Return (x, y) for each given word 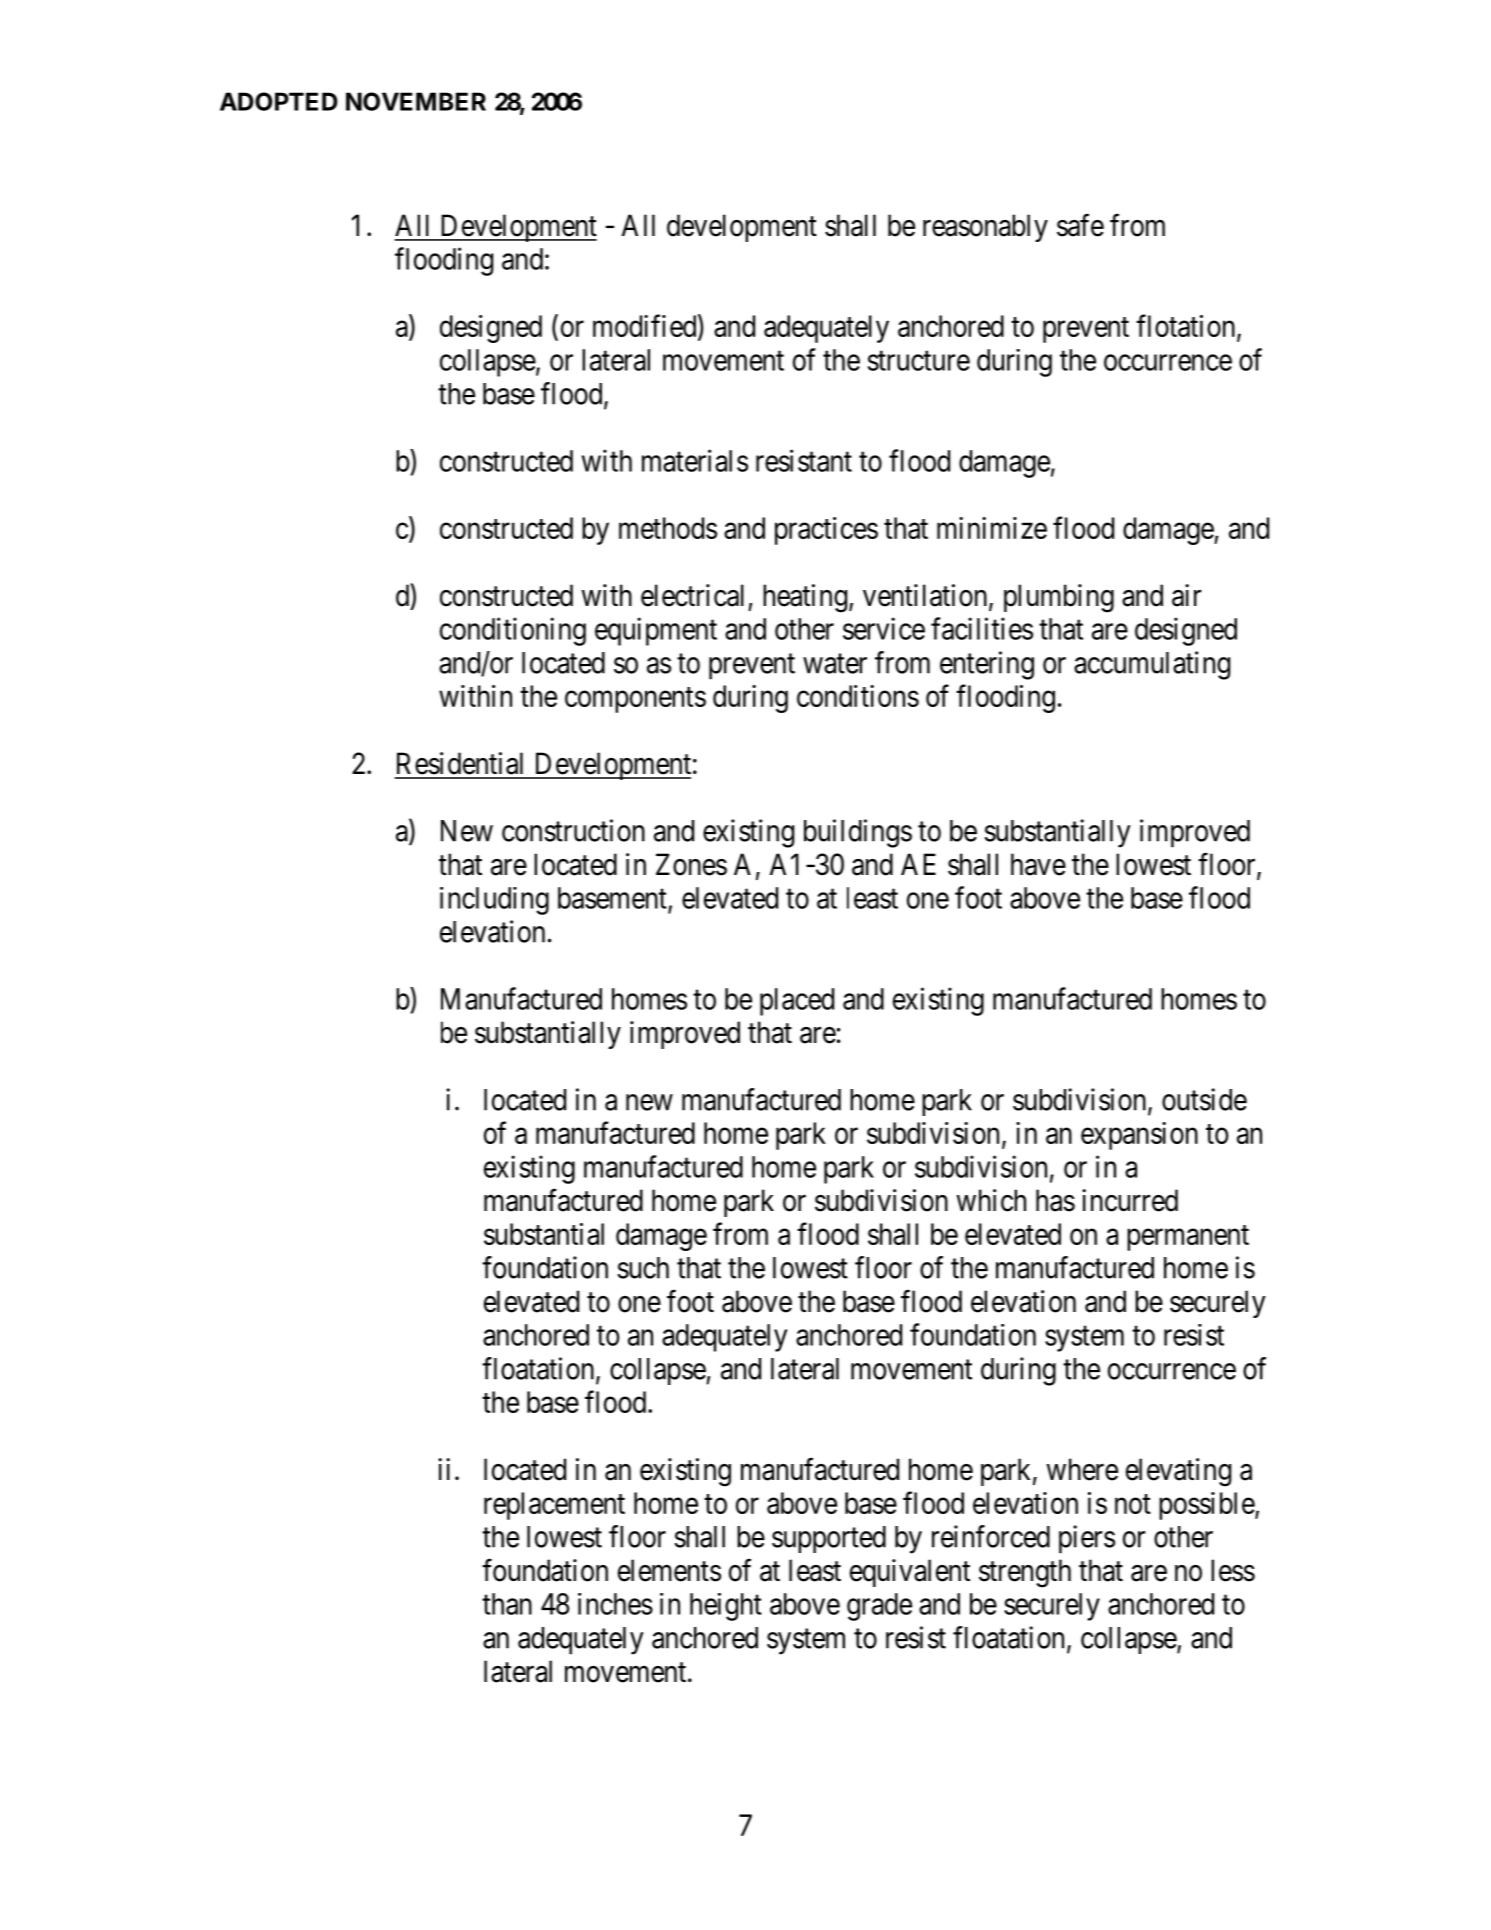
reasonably (985, 228)
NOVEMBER (416, 101)
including (494, 901)
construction (573, 830)
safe (1080, 225)
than (507, 1604)
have (1038, 864)
